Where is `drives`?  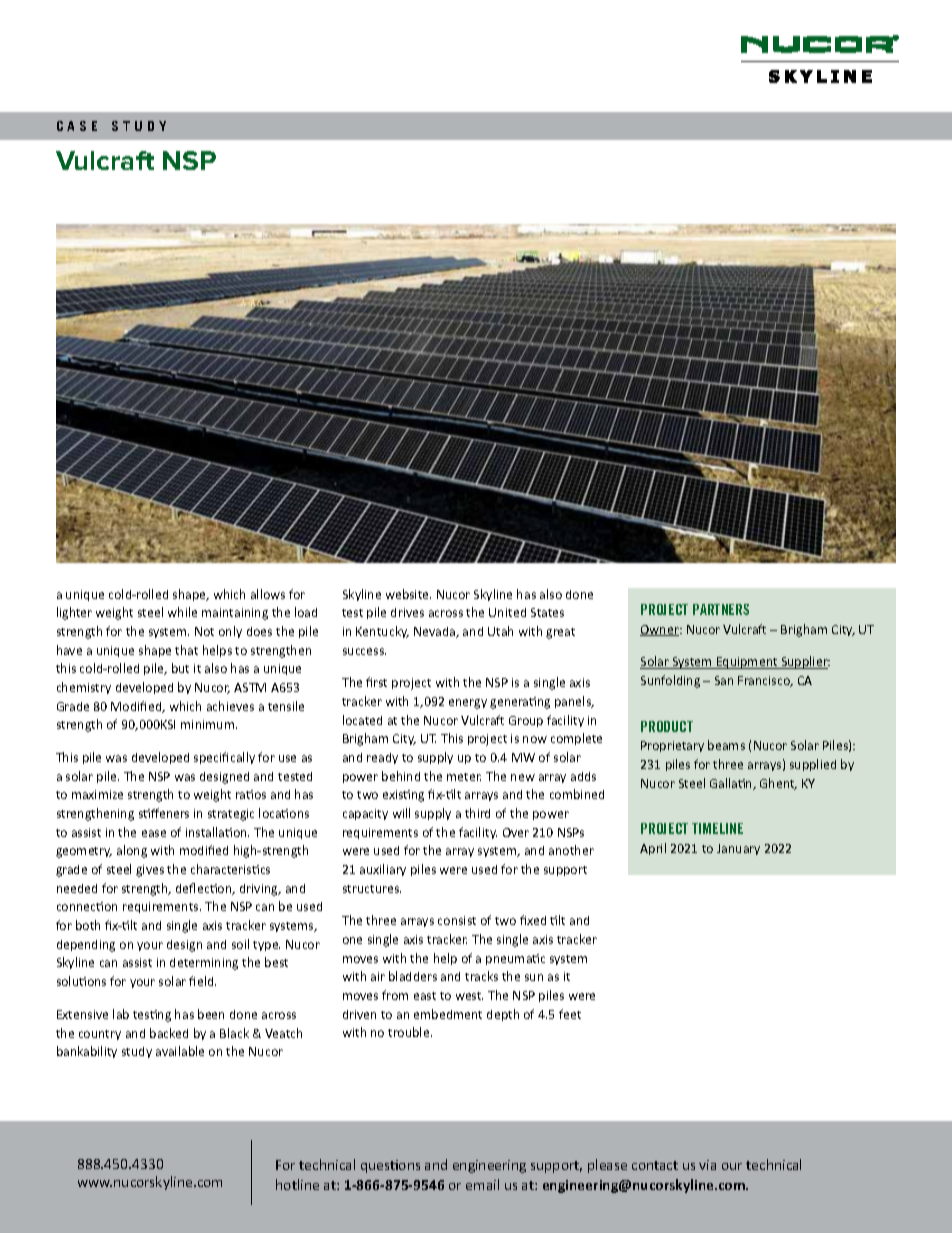
drives is located at coordinates (407, 612).
